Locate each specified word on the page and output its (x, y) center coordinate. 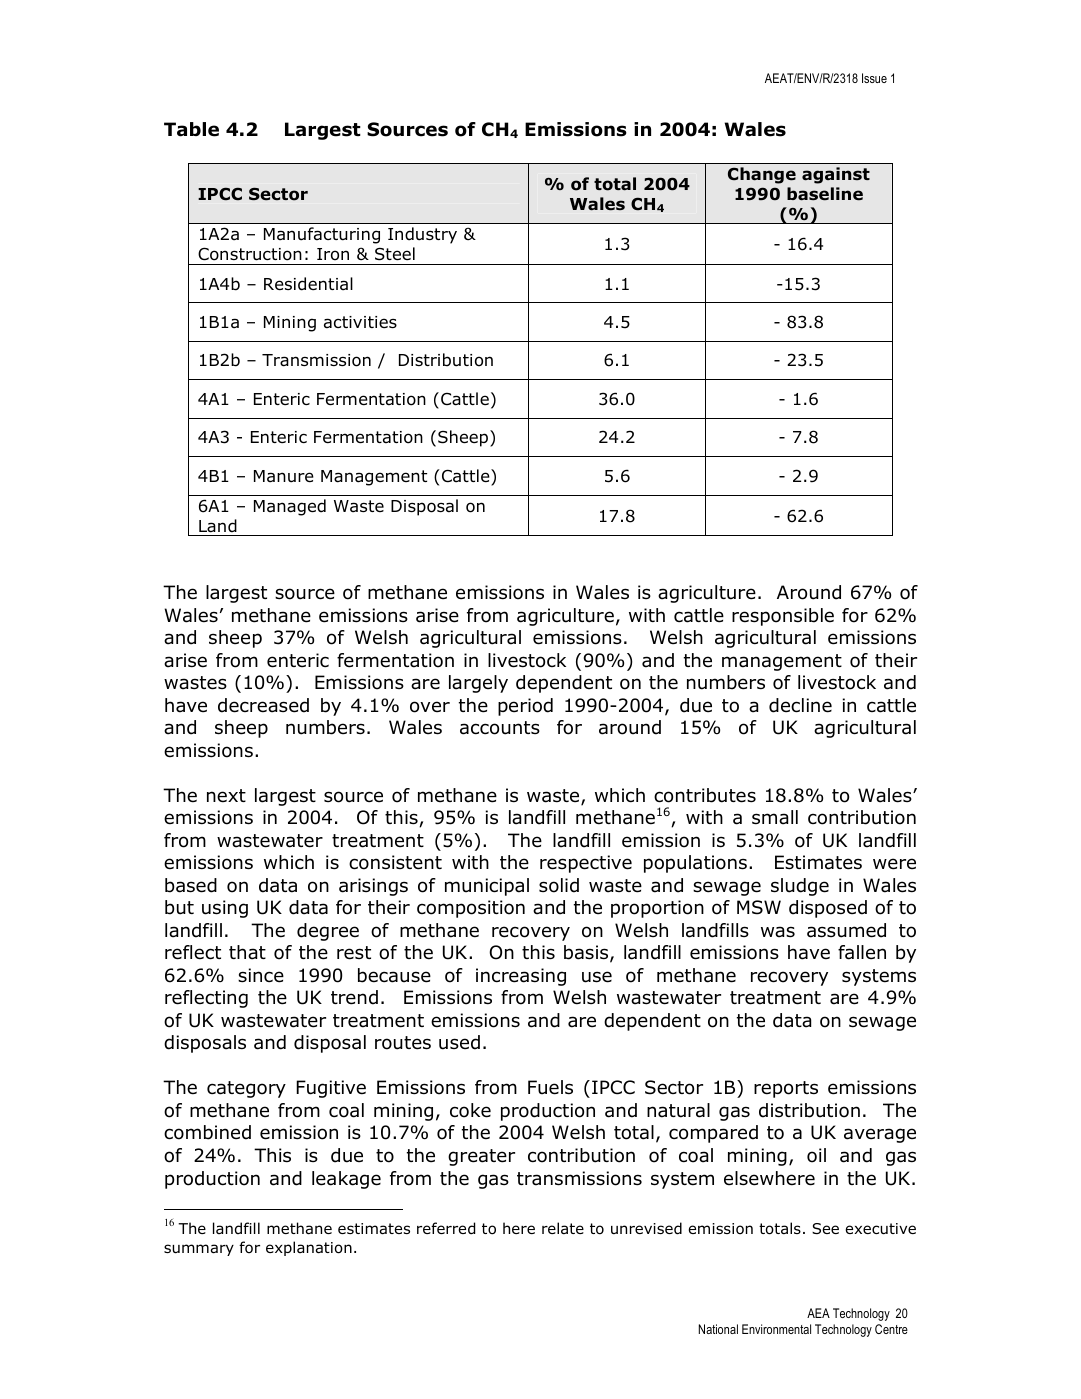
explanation (309, 1248)
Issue (874, 78)
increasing (521, 977)
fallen (862, 952)
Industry (422, 235)
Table (191, 129)
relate (563, 1228)
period (525, 707)
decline (800, 705)
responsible (783, 617)
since (261, 975)
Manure (284, 476)
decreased (263, 705)
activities (360, 322)
